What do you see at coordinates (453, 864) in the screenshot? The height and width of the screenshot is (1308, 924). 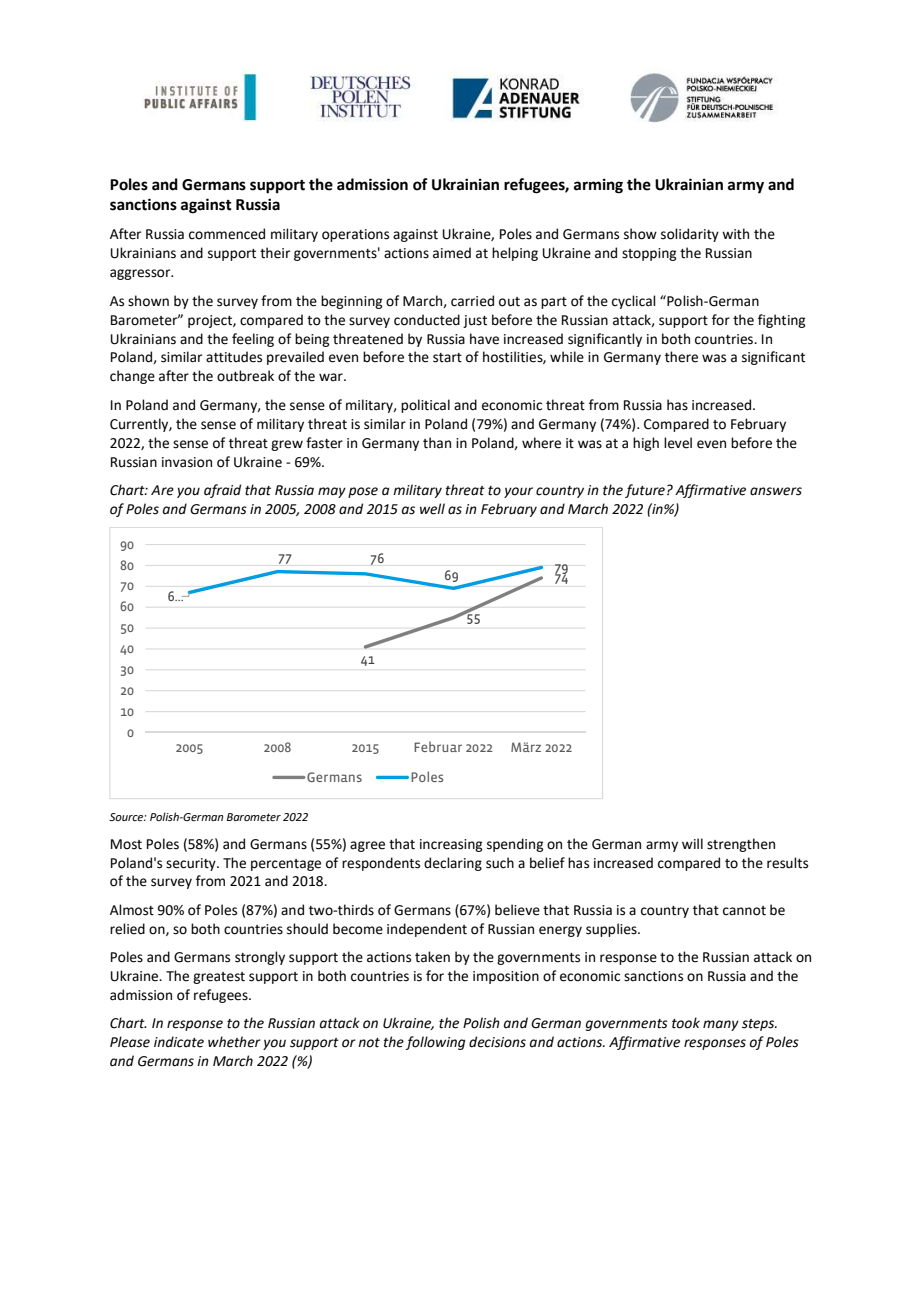 I see `declaring` at bounding box center [453, 864].
